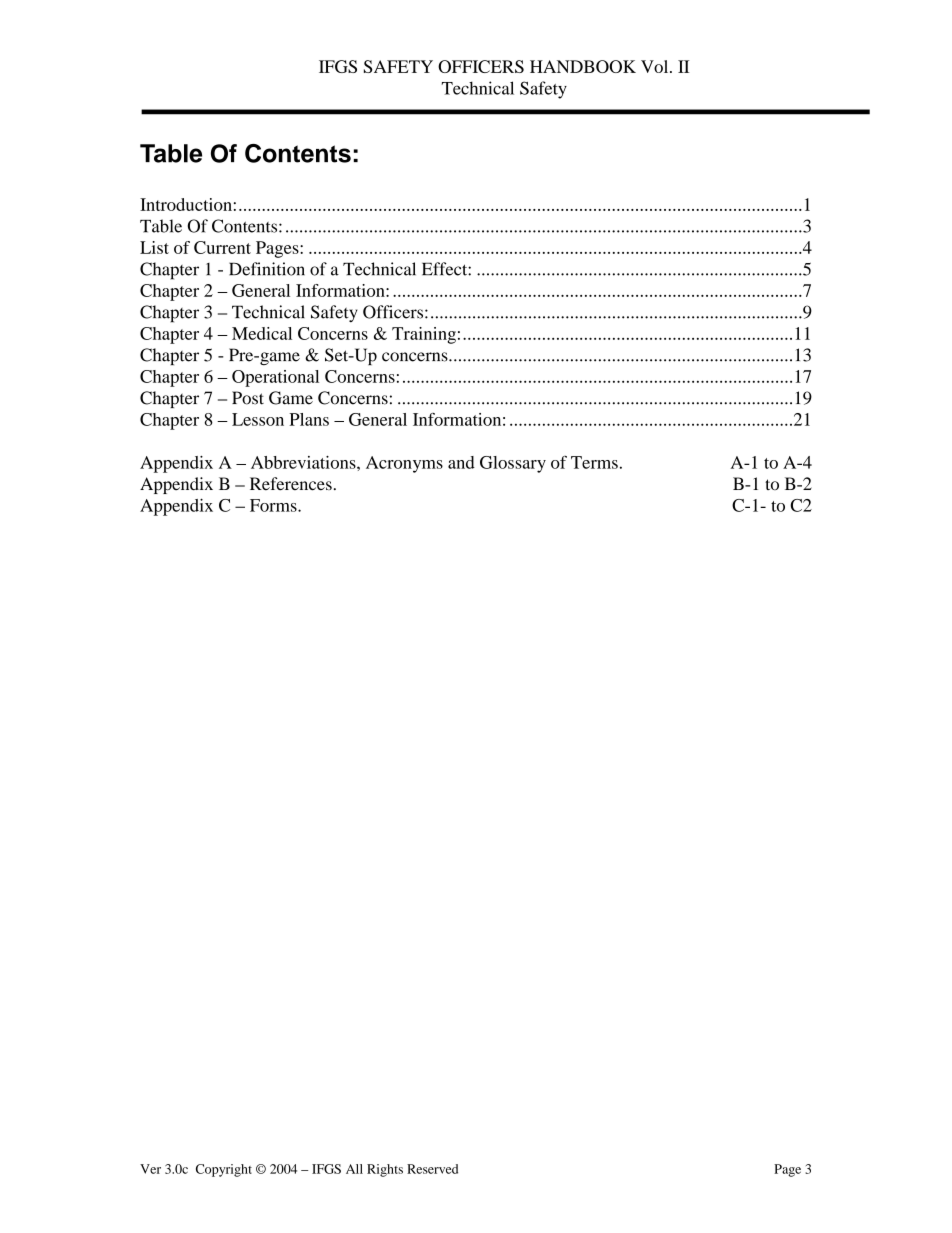 Image resolution: width=952 pixels, height=1233 pixels. Describe the element at coordinates (248, 398) in the screenshot. I see `Post` at that location.
